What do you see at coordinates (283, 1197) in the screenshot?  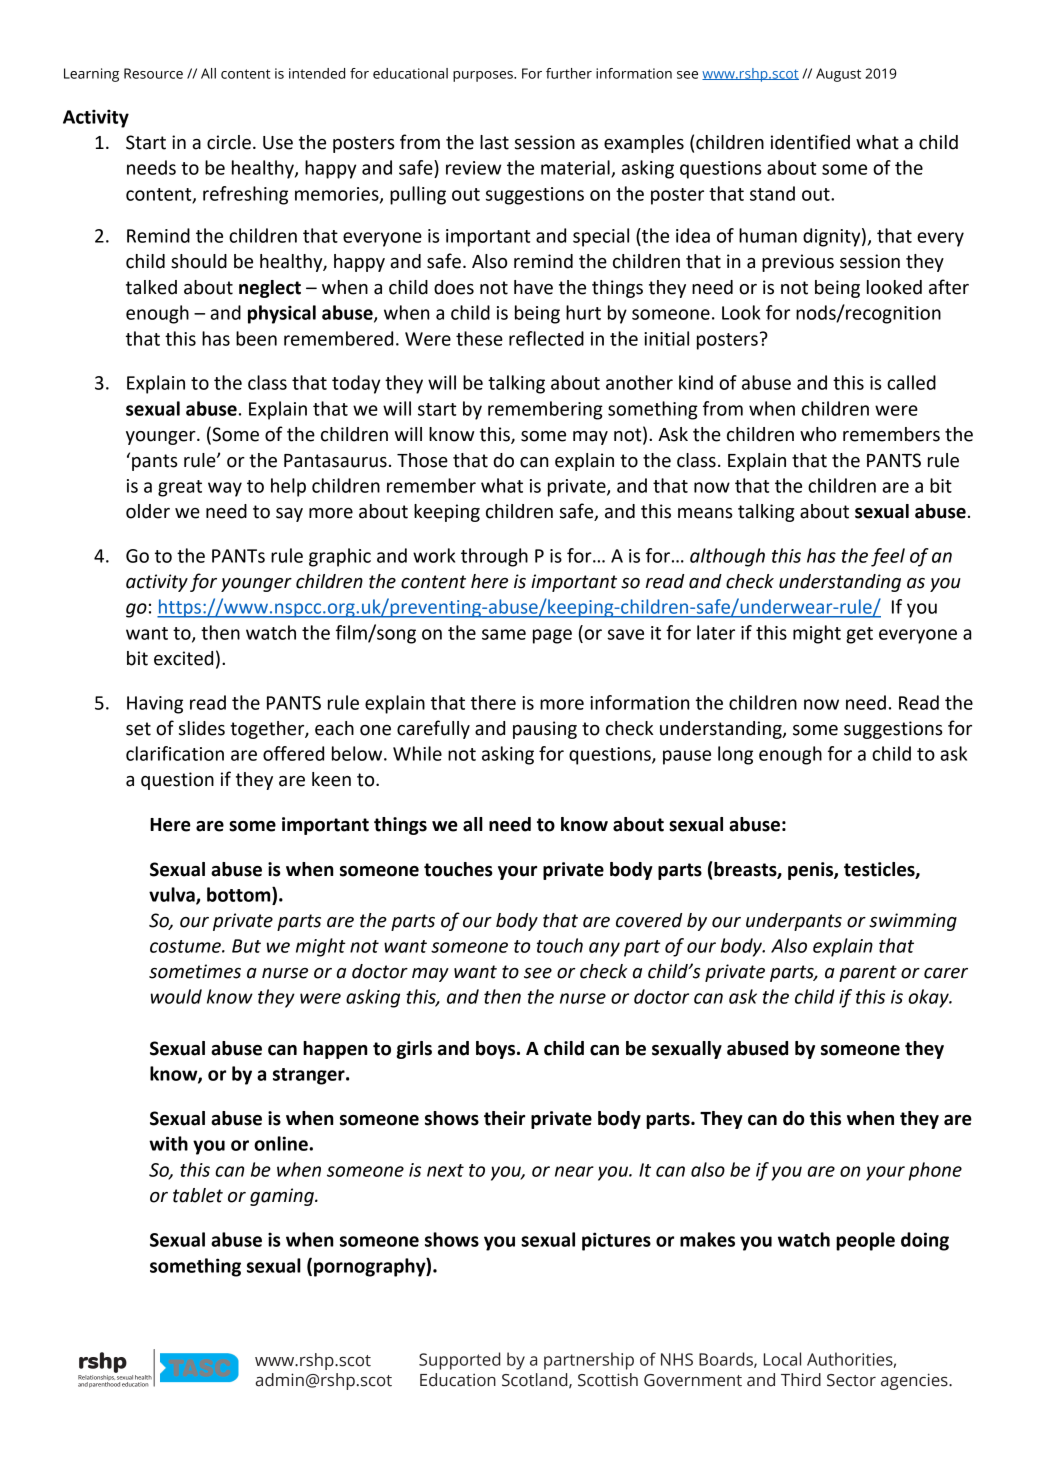 I see `gaming` at bounding box center [283, 1197].
